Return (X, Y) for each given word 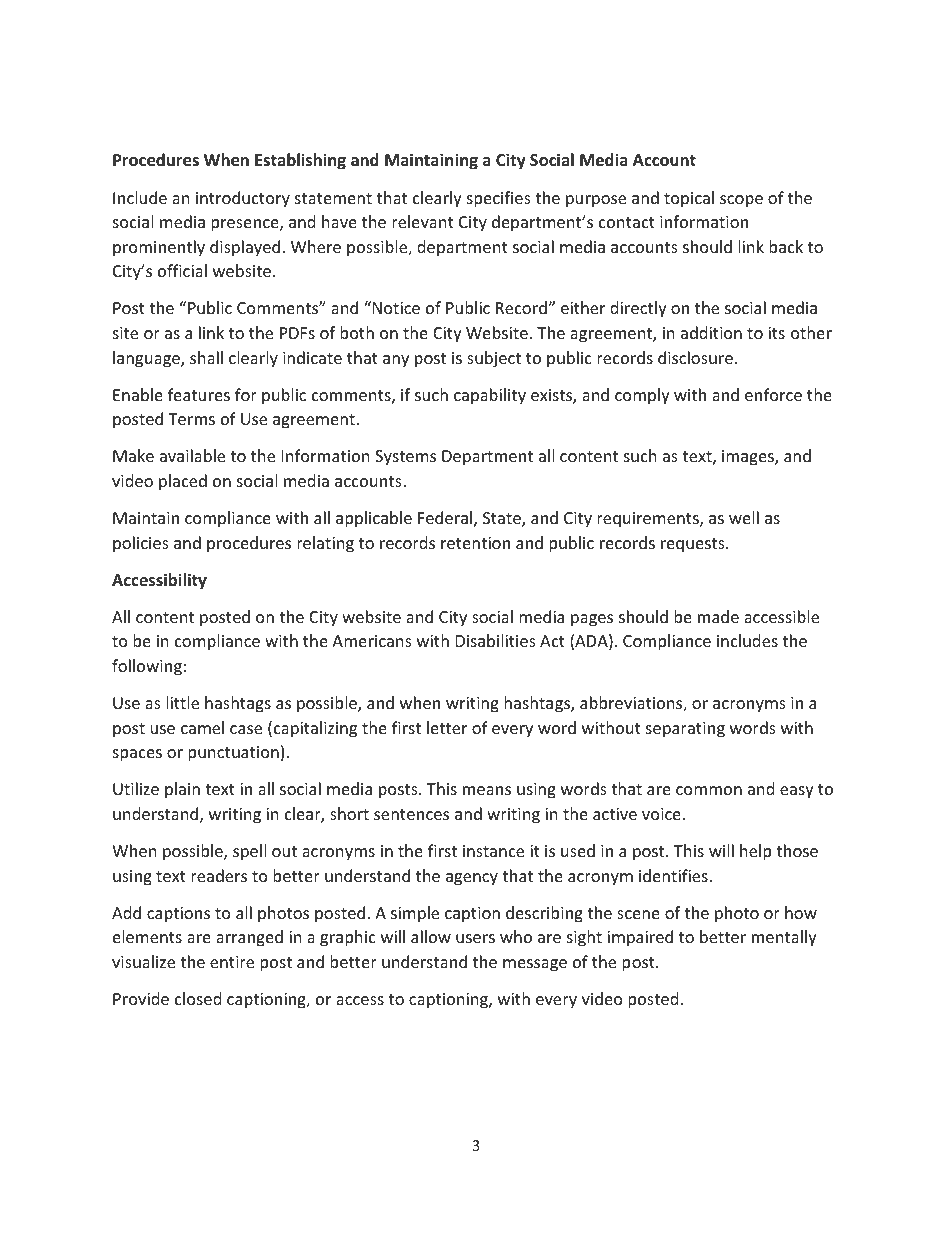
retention (475, 543)
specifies (499, 199)
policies (141, 544)
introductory (243, 199)
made (718, 616)
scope (741, 201)
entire (232, 962)
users (475, 938)
